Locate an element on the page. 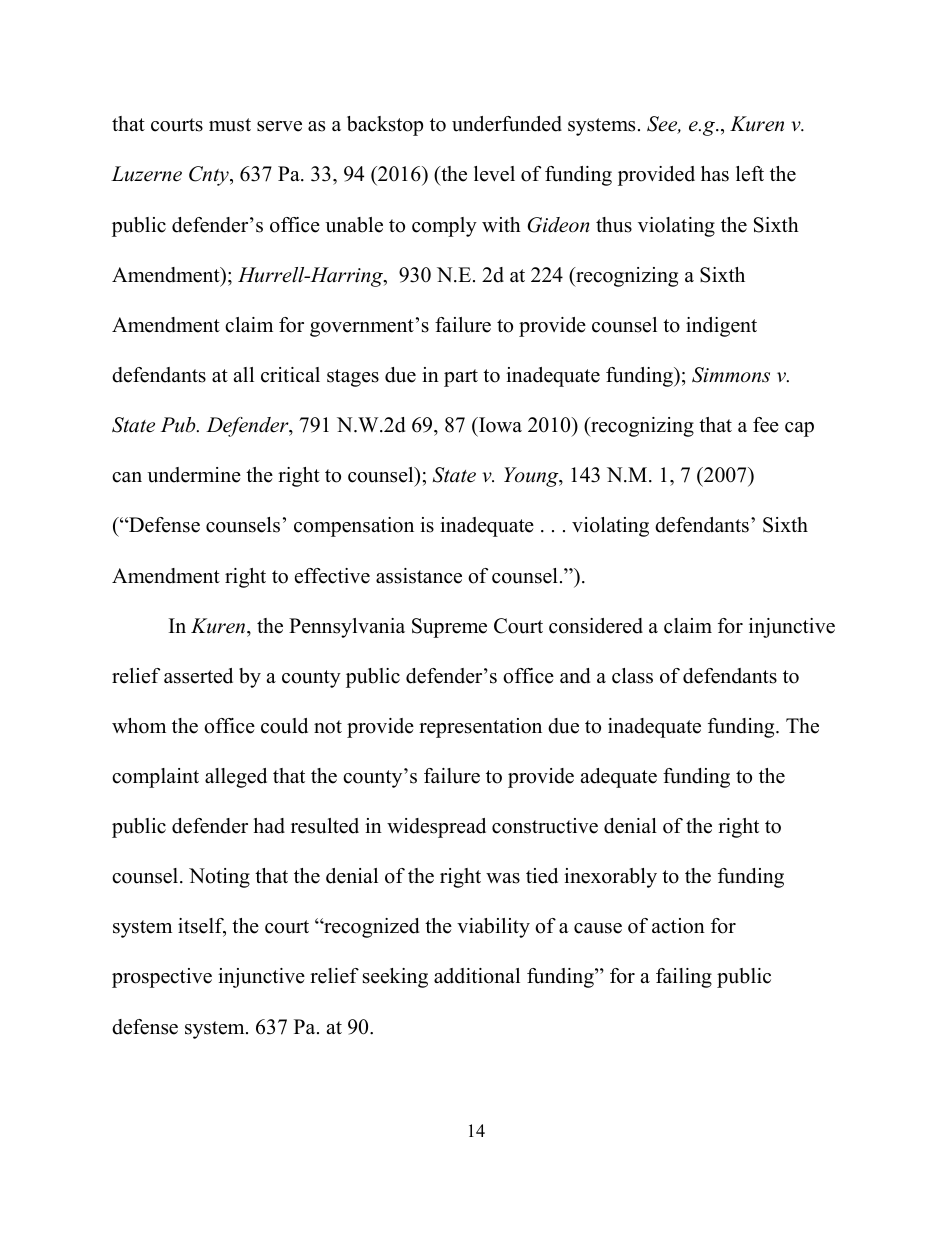 Image resolution: width=952 pixels, height=1233 pixels. prospective is located at coordinates (162, 978).
